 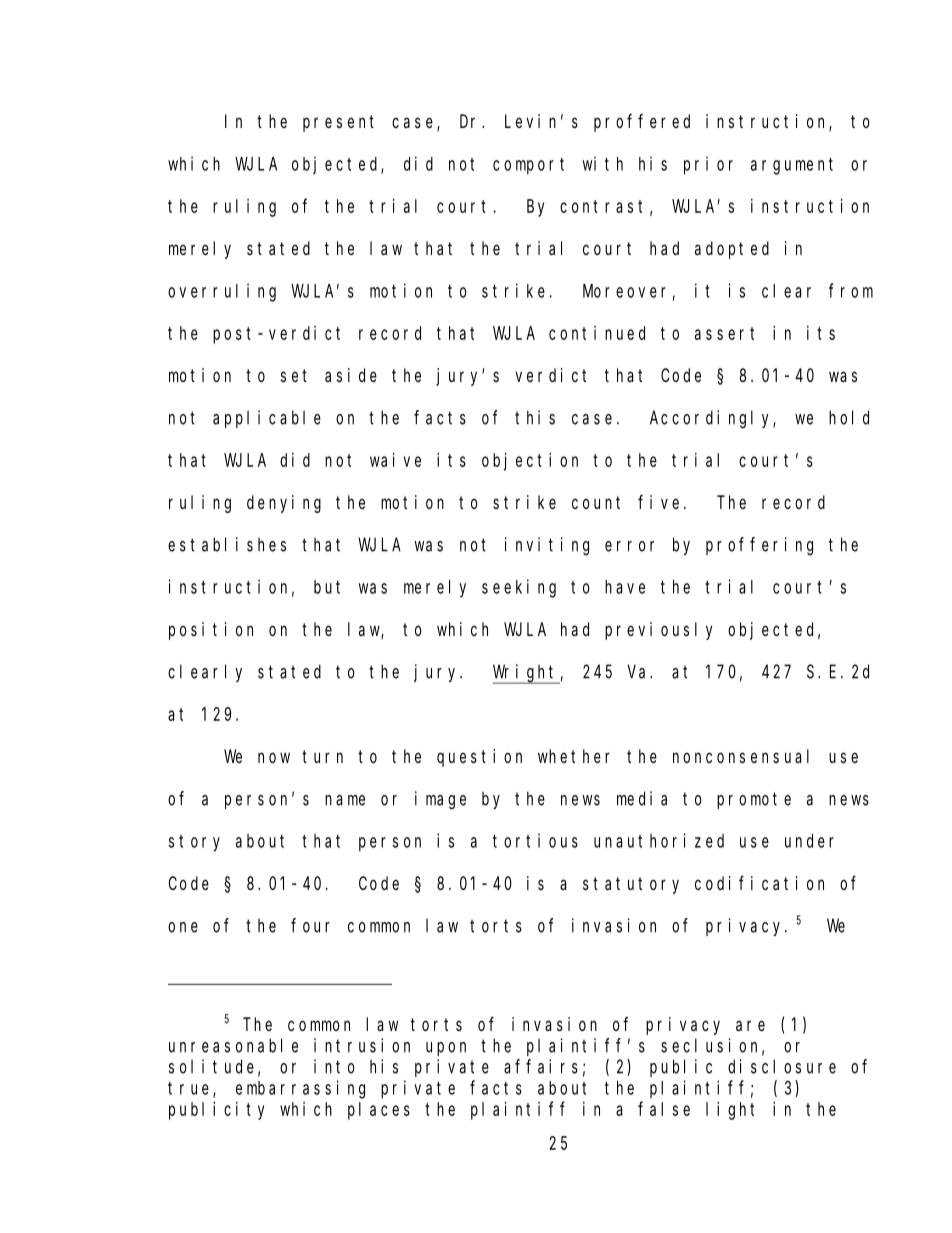 I want to click on now, so click(x=274, y=757).
